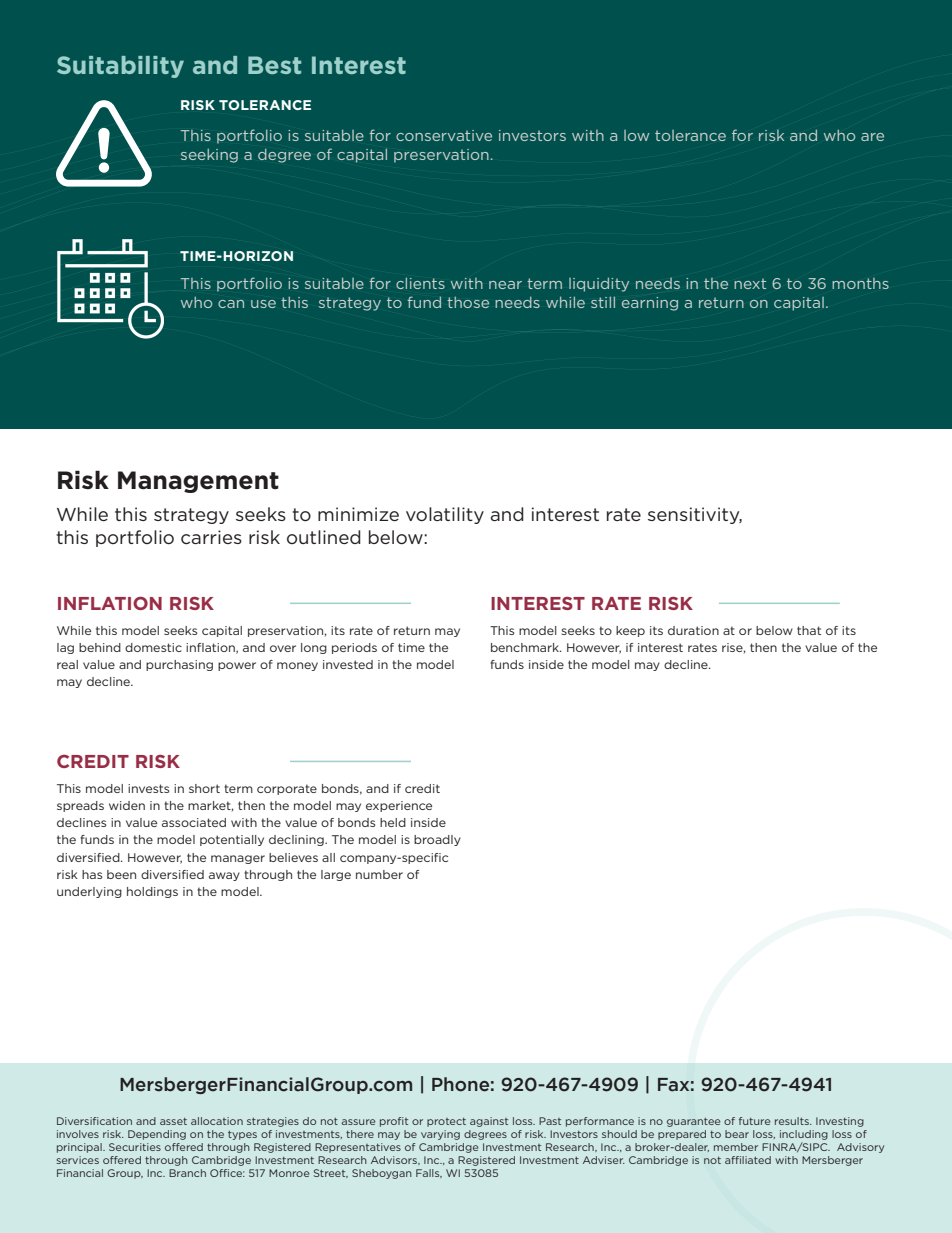 The image size is (952, 1233). I want to click on benchmark, so click(526, 647).
